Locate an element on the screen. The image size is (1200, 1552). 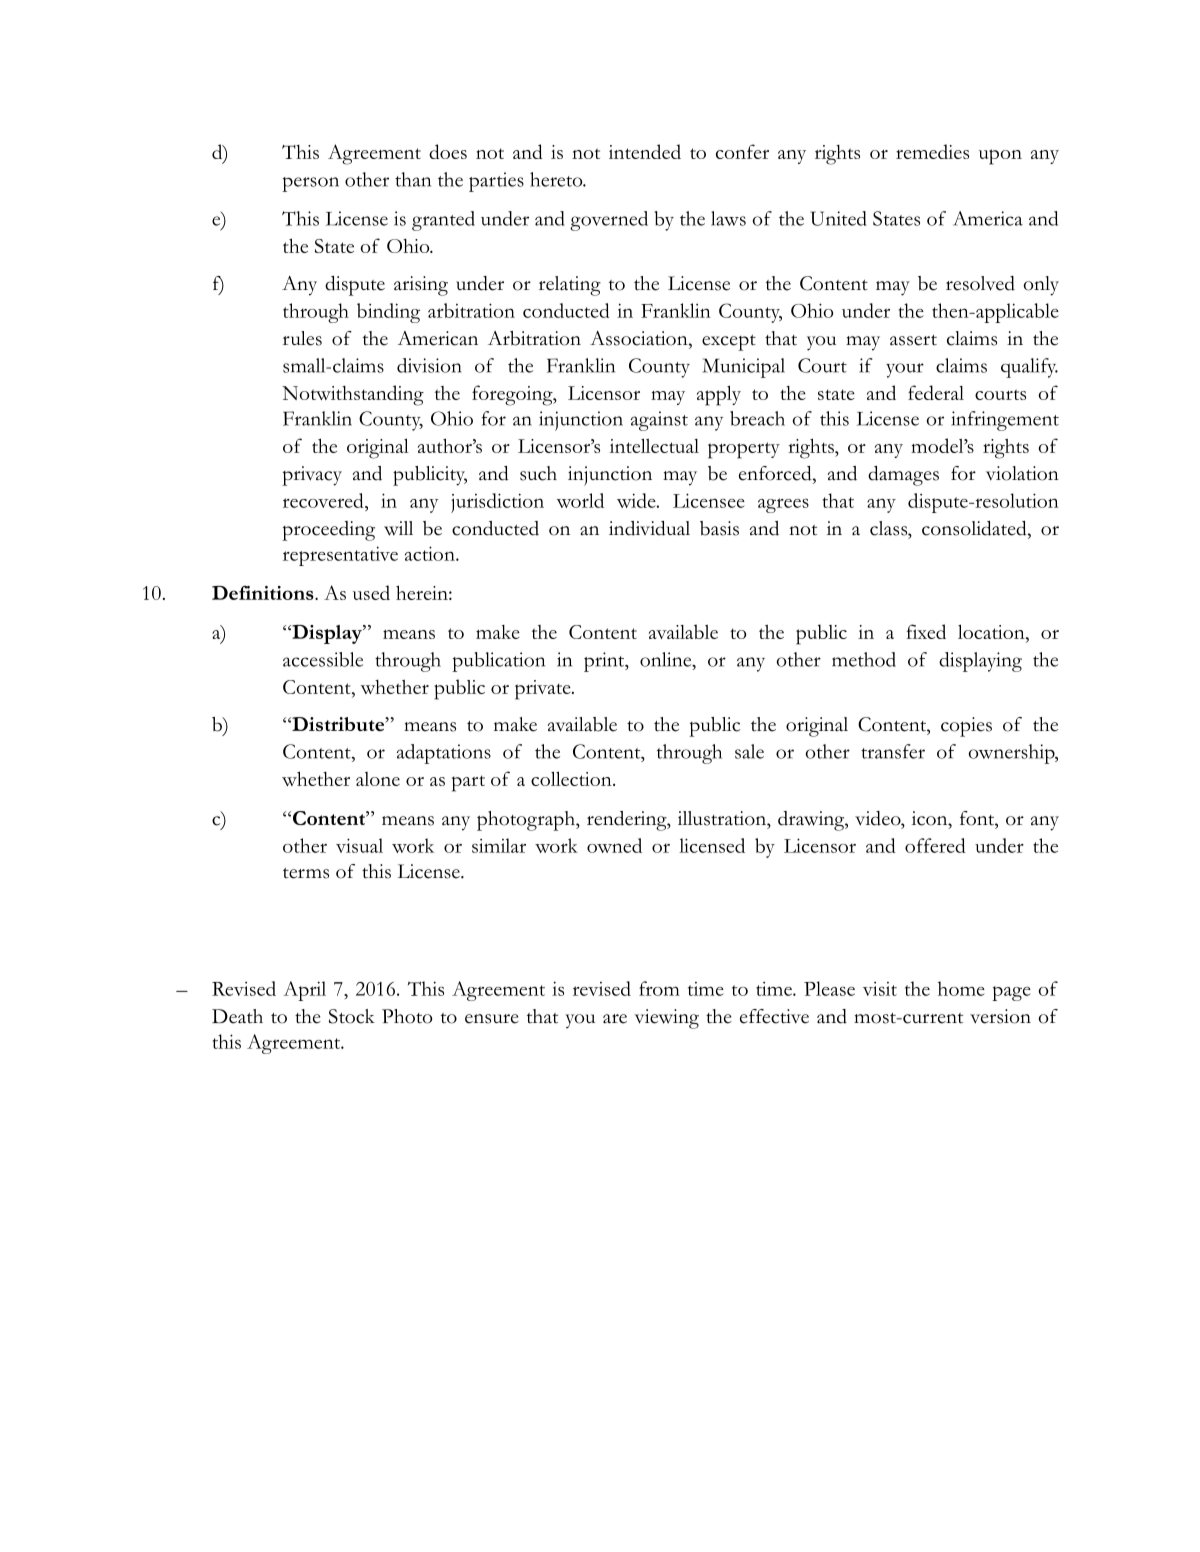
home is located at coordinates (961, 988).
